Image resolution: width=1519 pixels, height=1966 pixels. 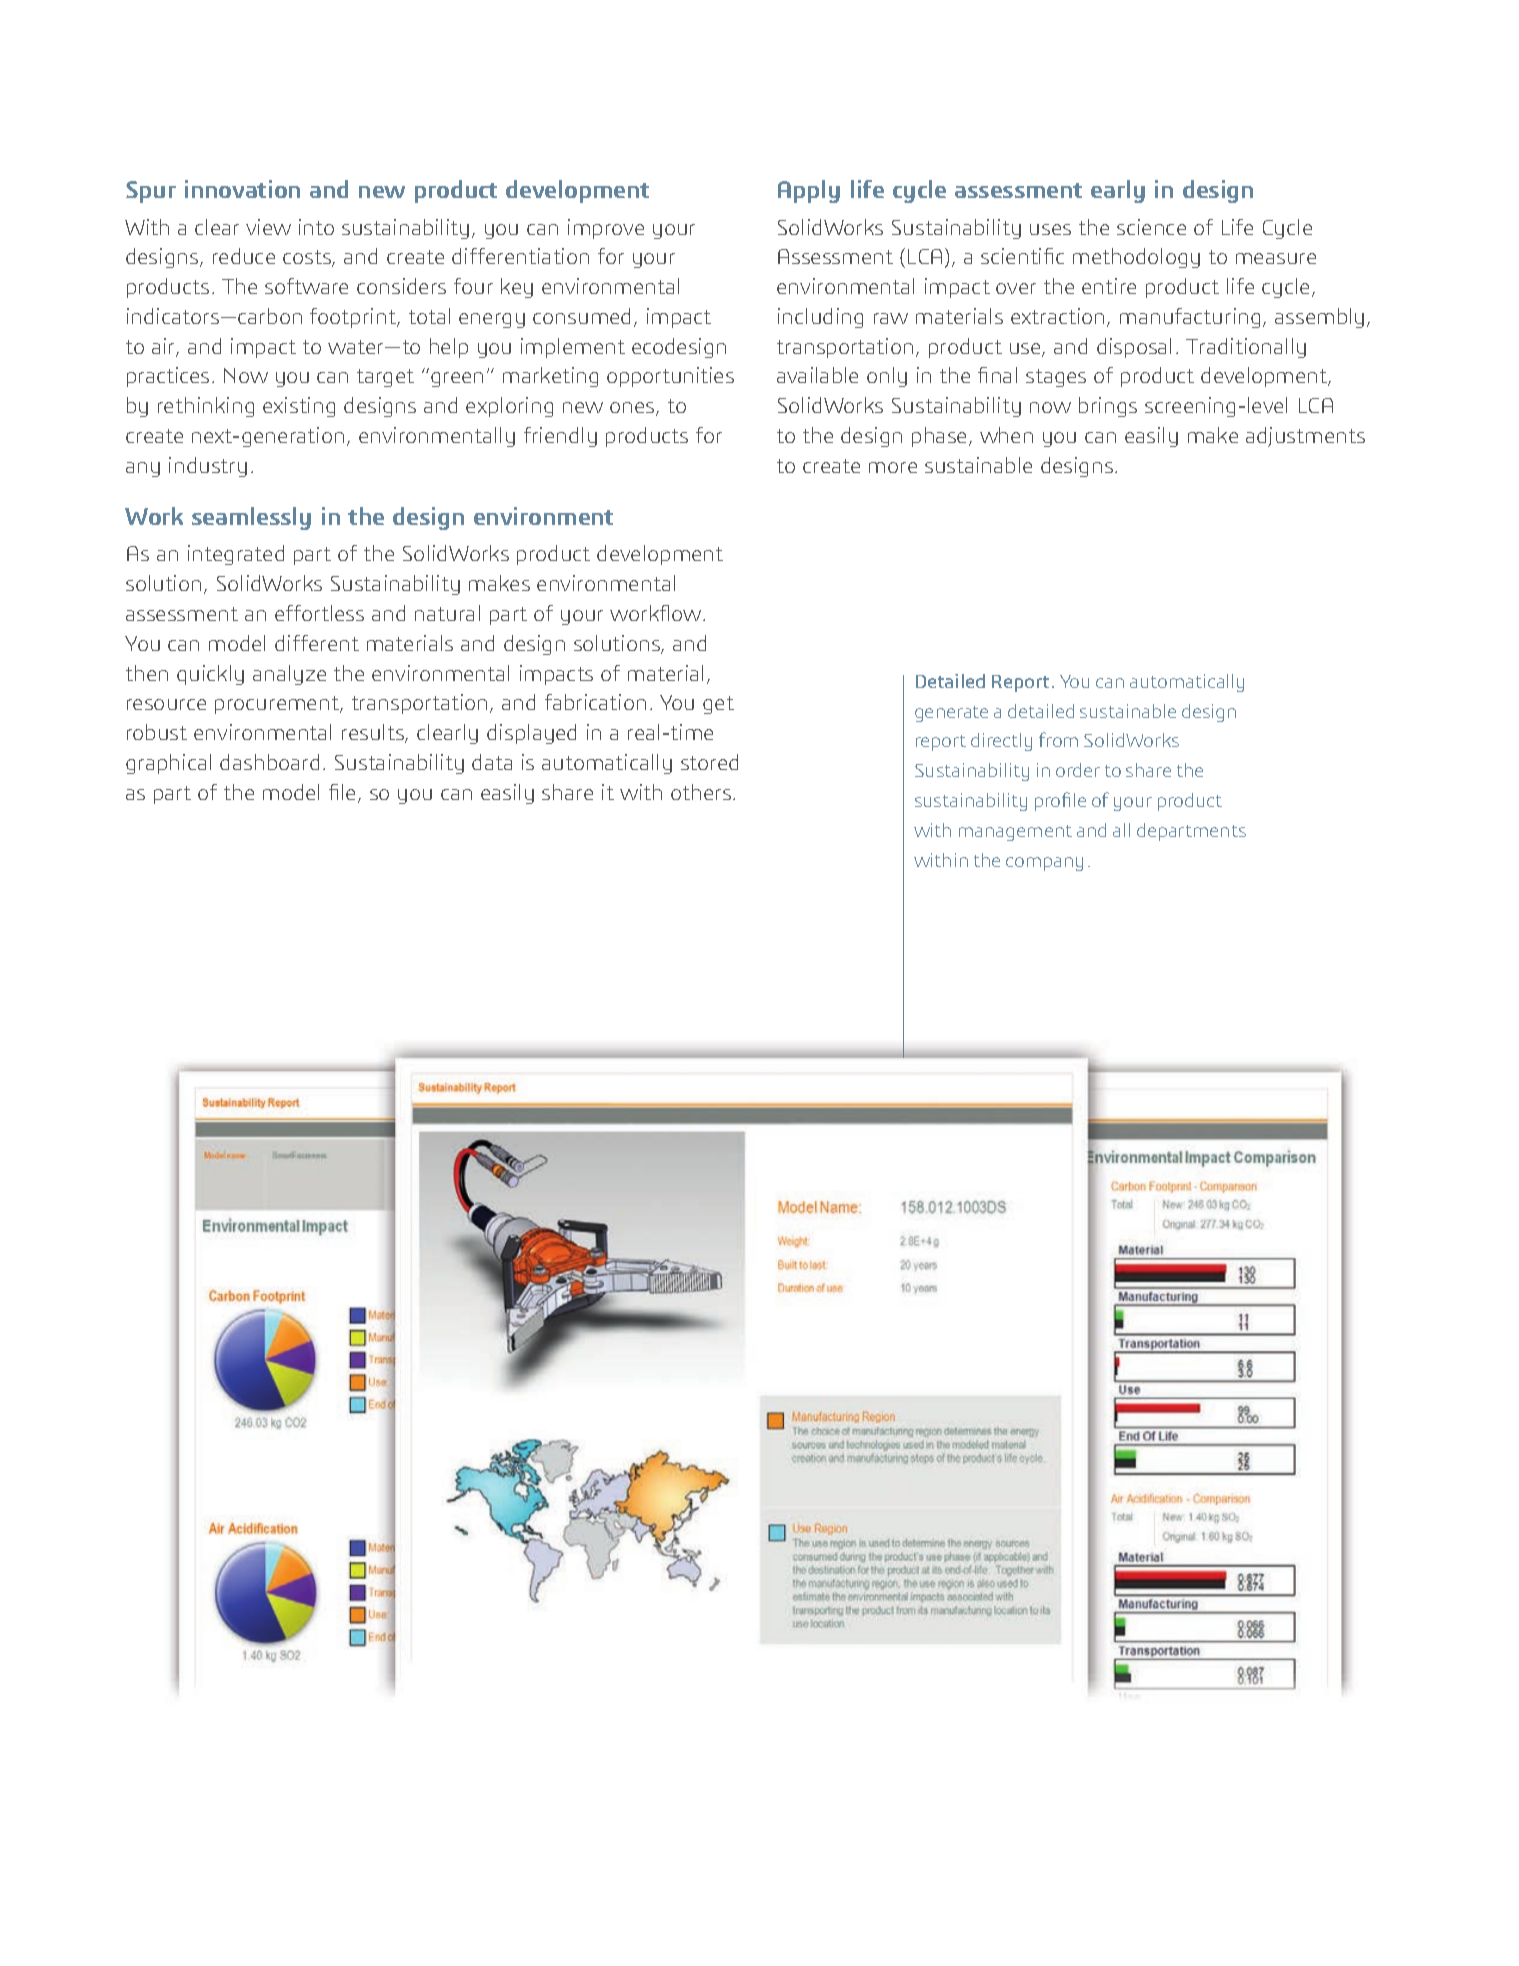 What do you see at coordinates (595, 702) in the screenshot?
I see `fabrication` at bounding box center [595, 702].
